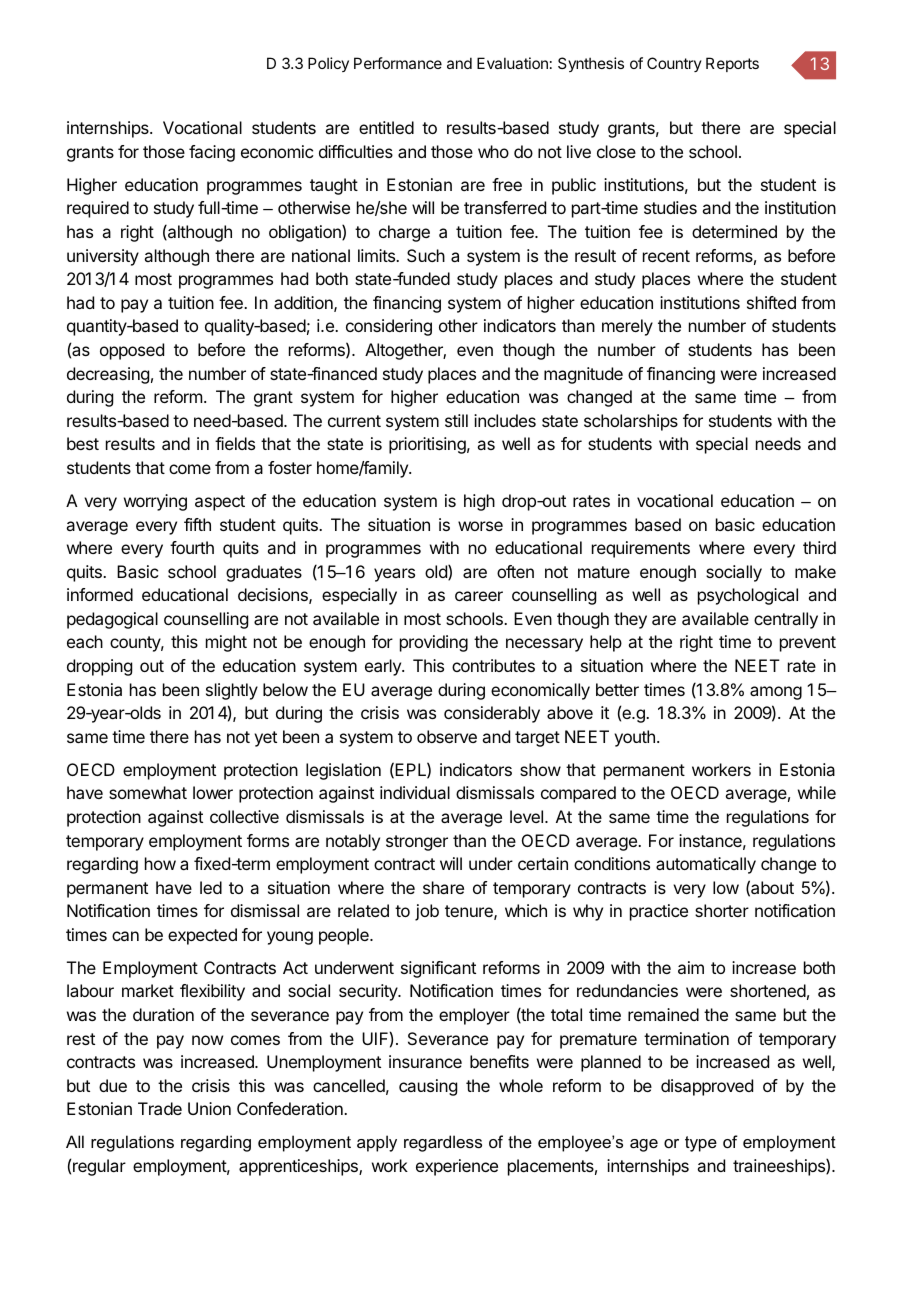 The height and width of the image is (1307, 924). What do you see at coordinates (212, 153) in the image?
I see `facing` at bounding box center [212, 153].
